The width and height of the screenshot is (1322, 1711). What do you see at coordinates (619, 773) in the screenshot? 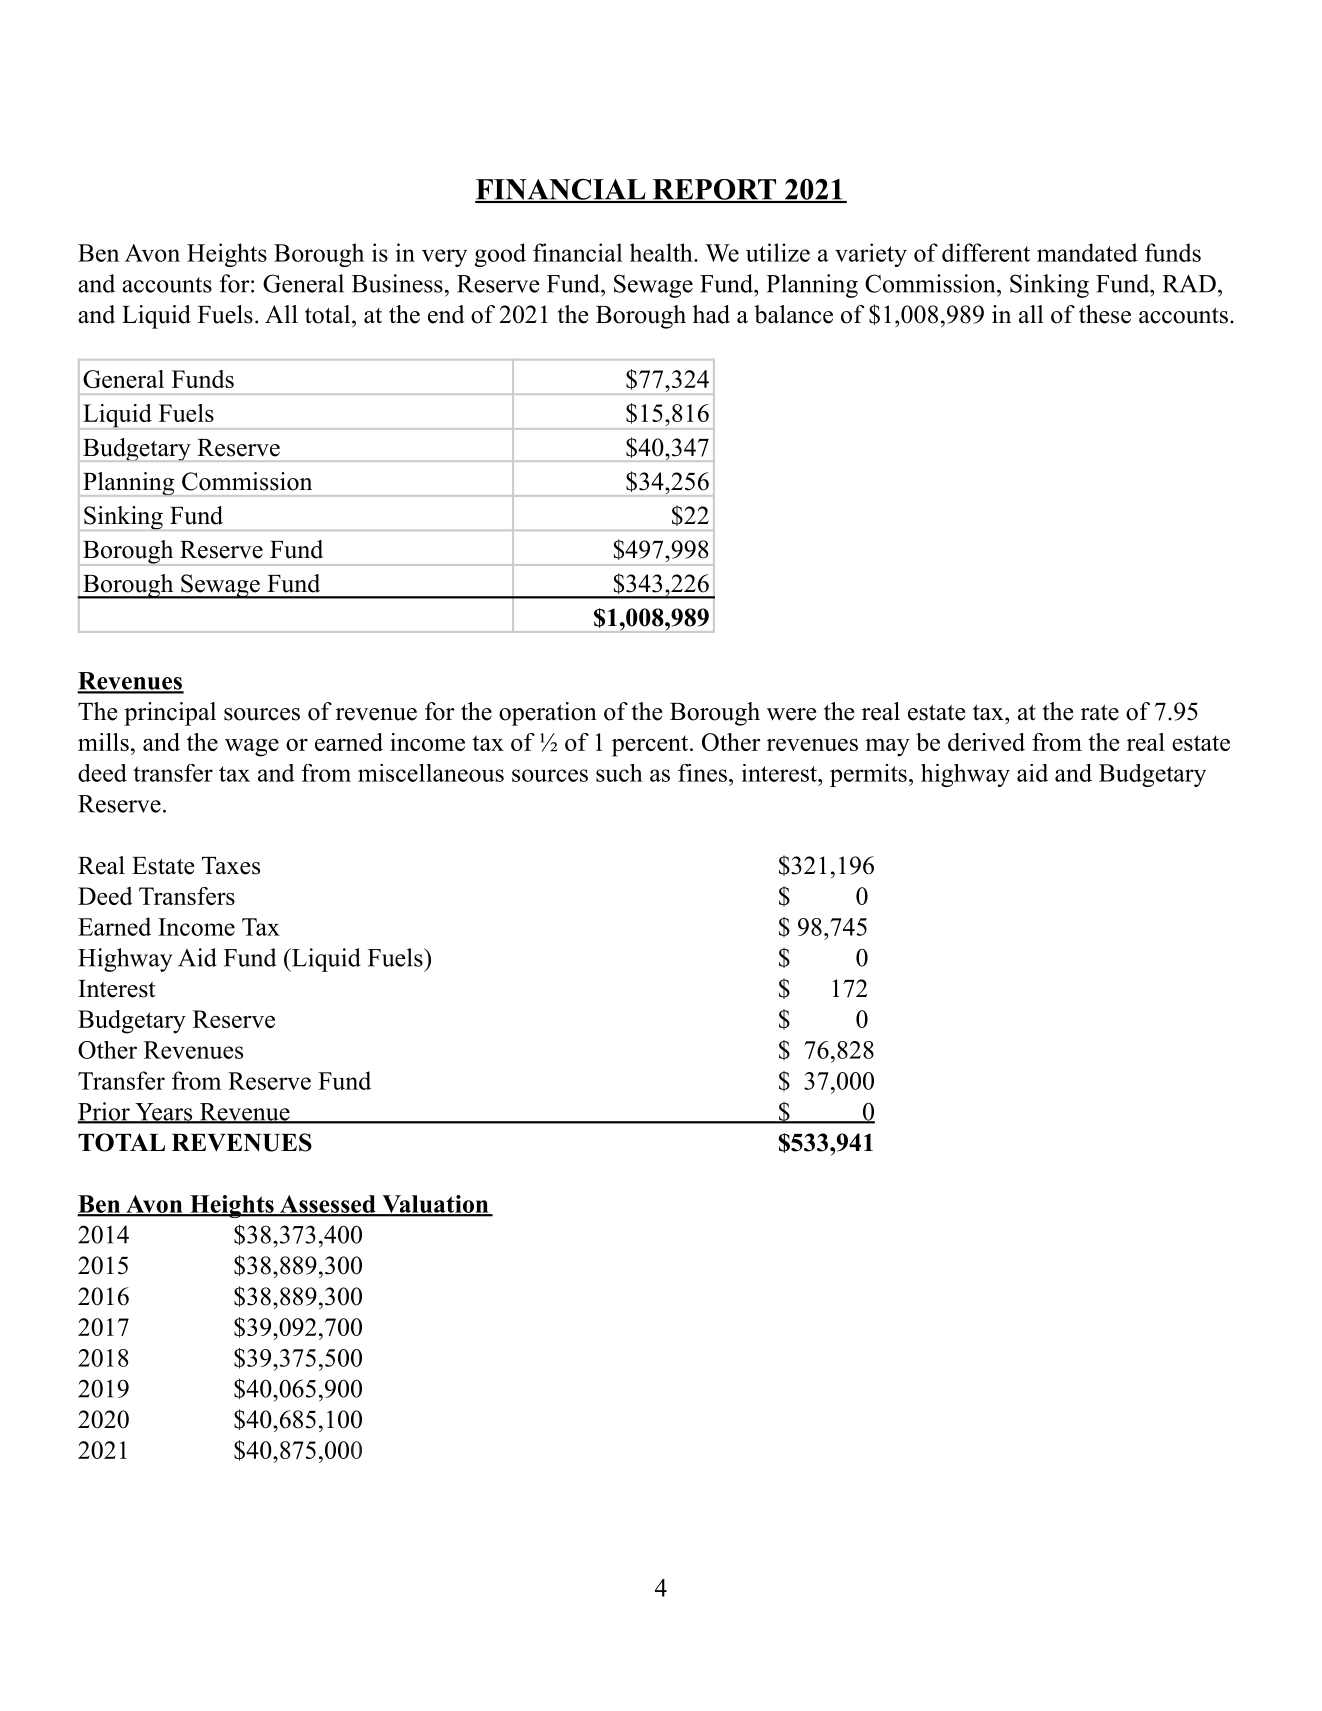
I see `such` at bounding box center [619, 773].
